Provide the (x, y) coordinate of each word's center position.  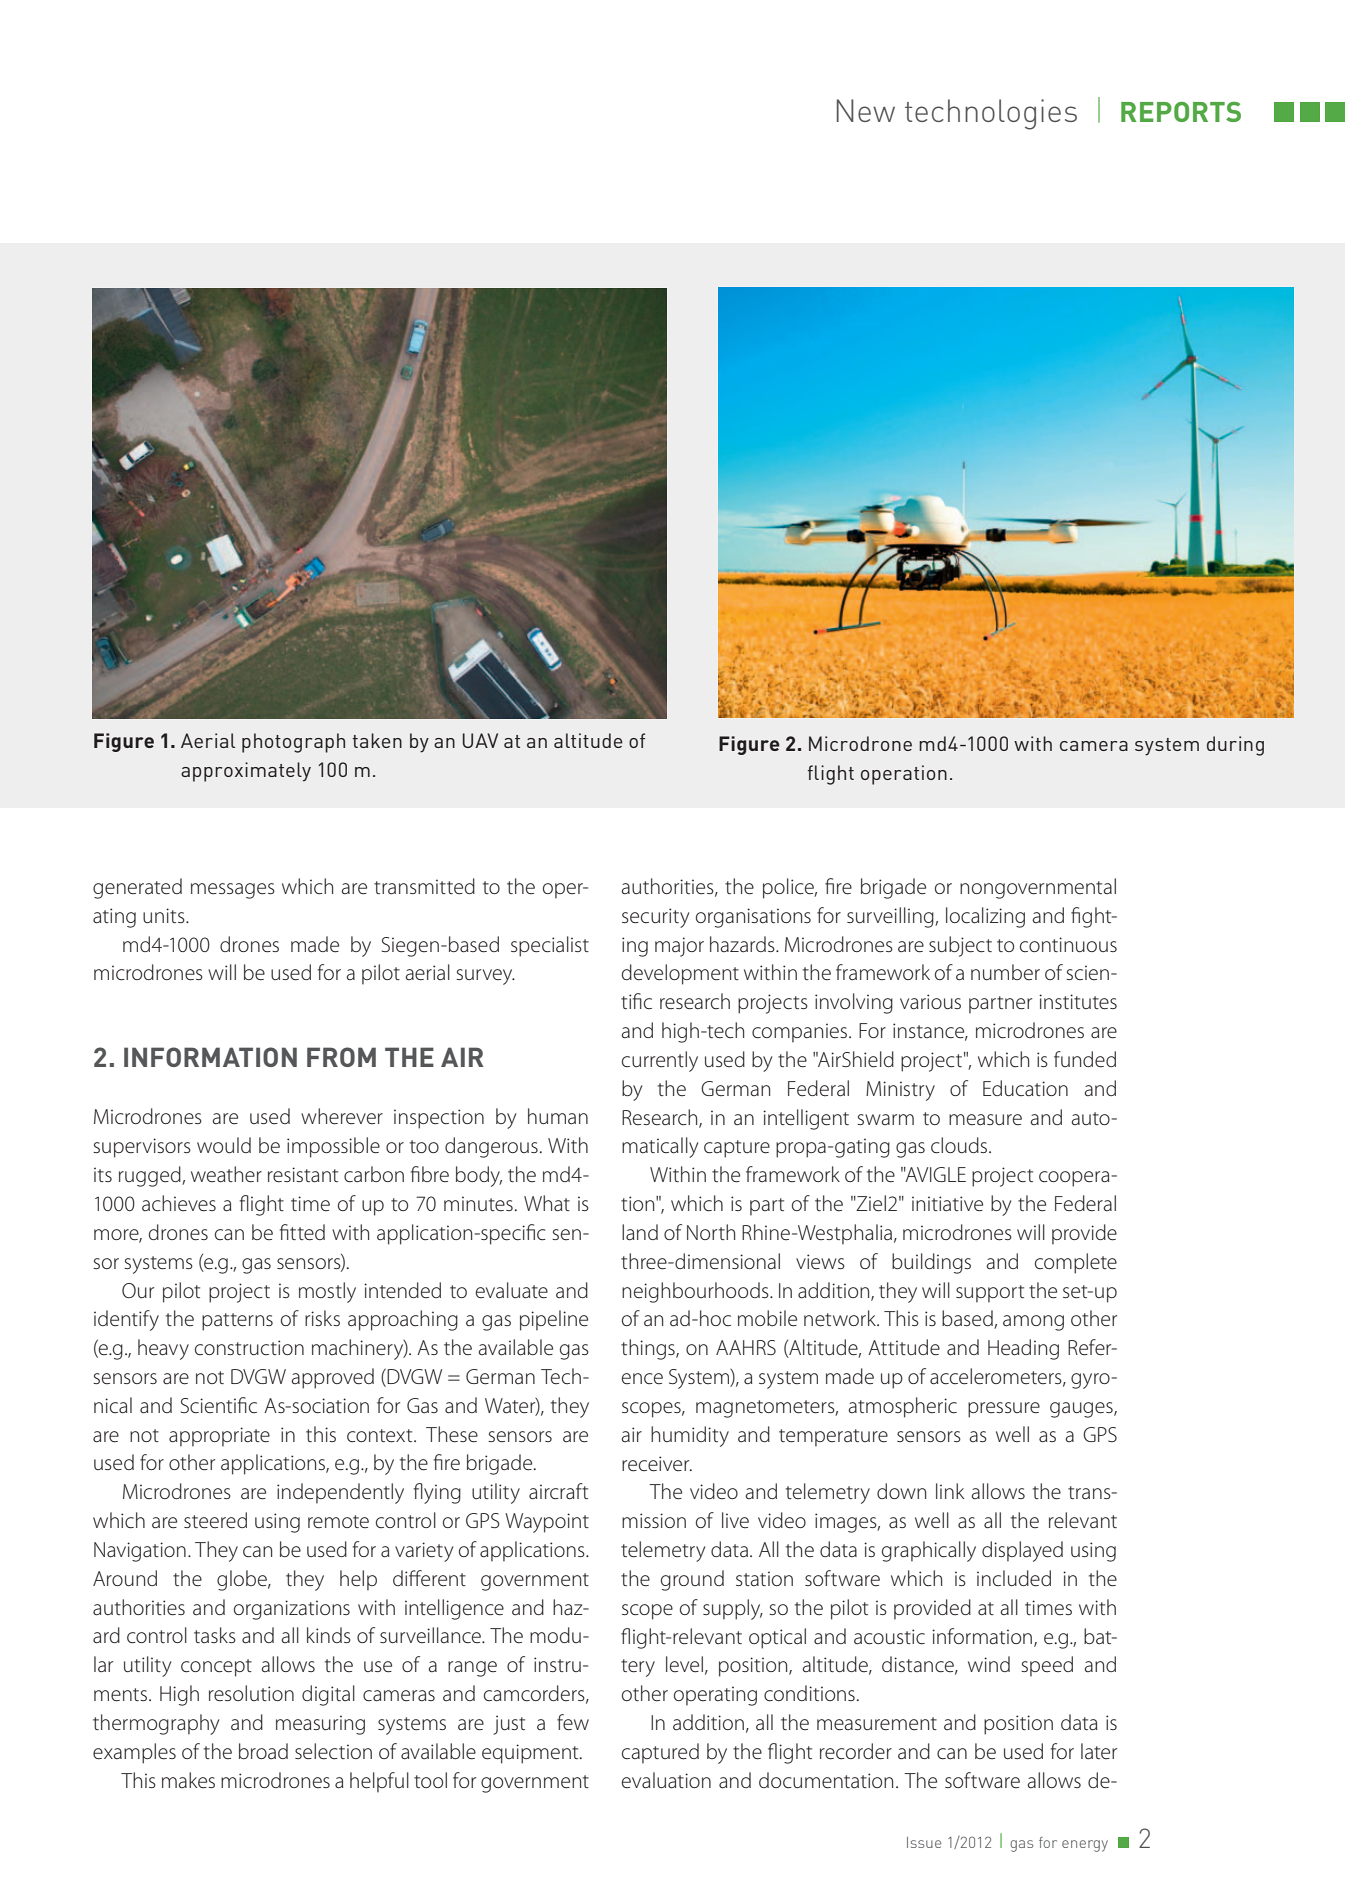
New (866, 110)
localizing (985, 917)
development (680, 974)
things (649, 1349)
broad (263, 1751)
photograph (293, 743)
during (1235, 746)
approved (332, 1378)
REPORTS (1181, 112)
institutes (1078, 1002)
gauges (1082, 1410)
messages (233, 891)
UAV (480, 740)
